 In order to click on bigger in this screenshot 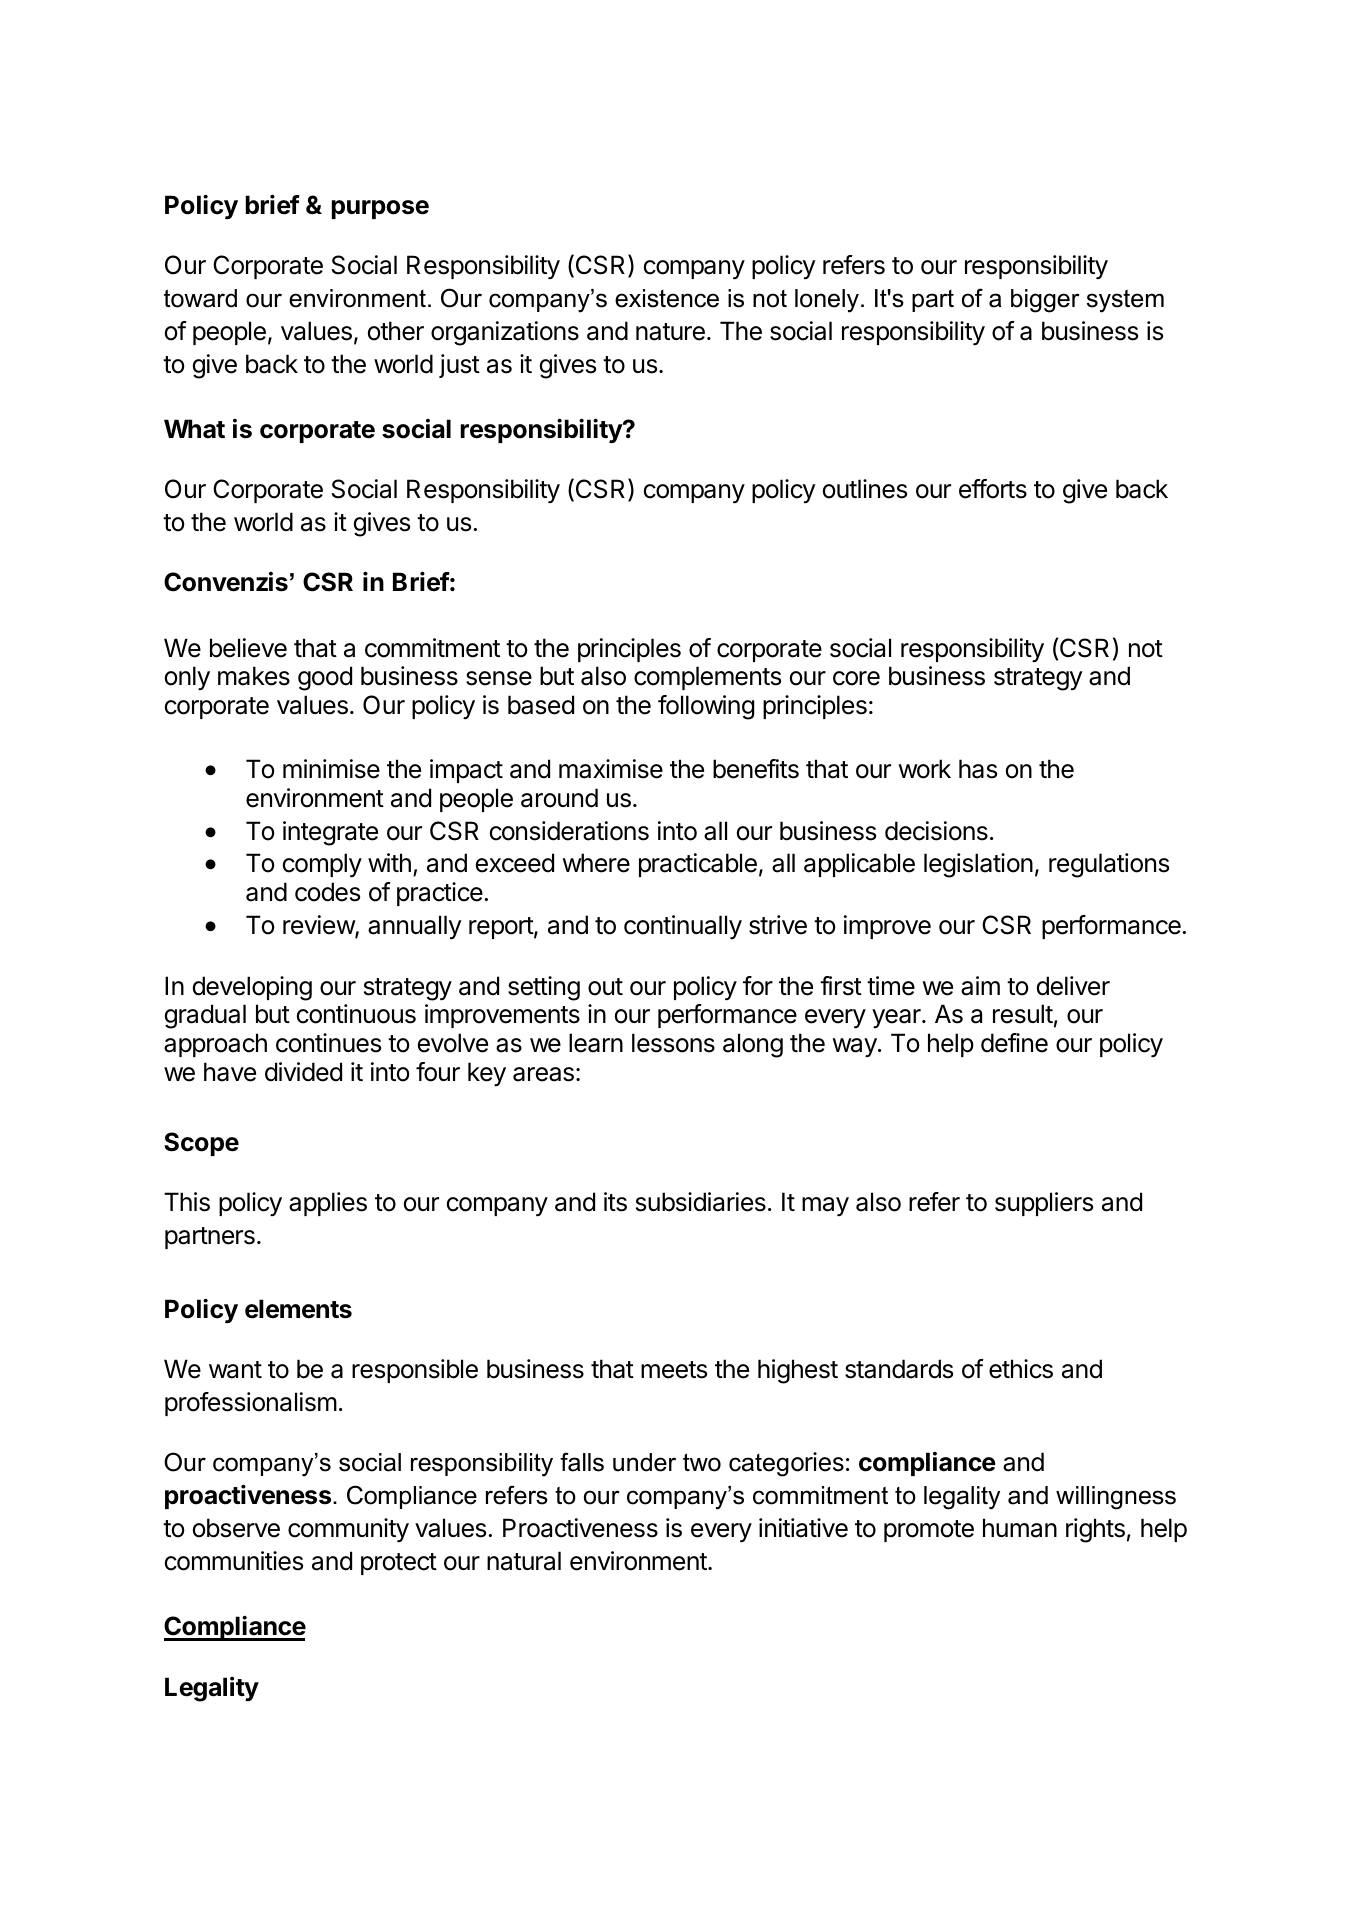, I will do `click(1045, 301)`.
